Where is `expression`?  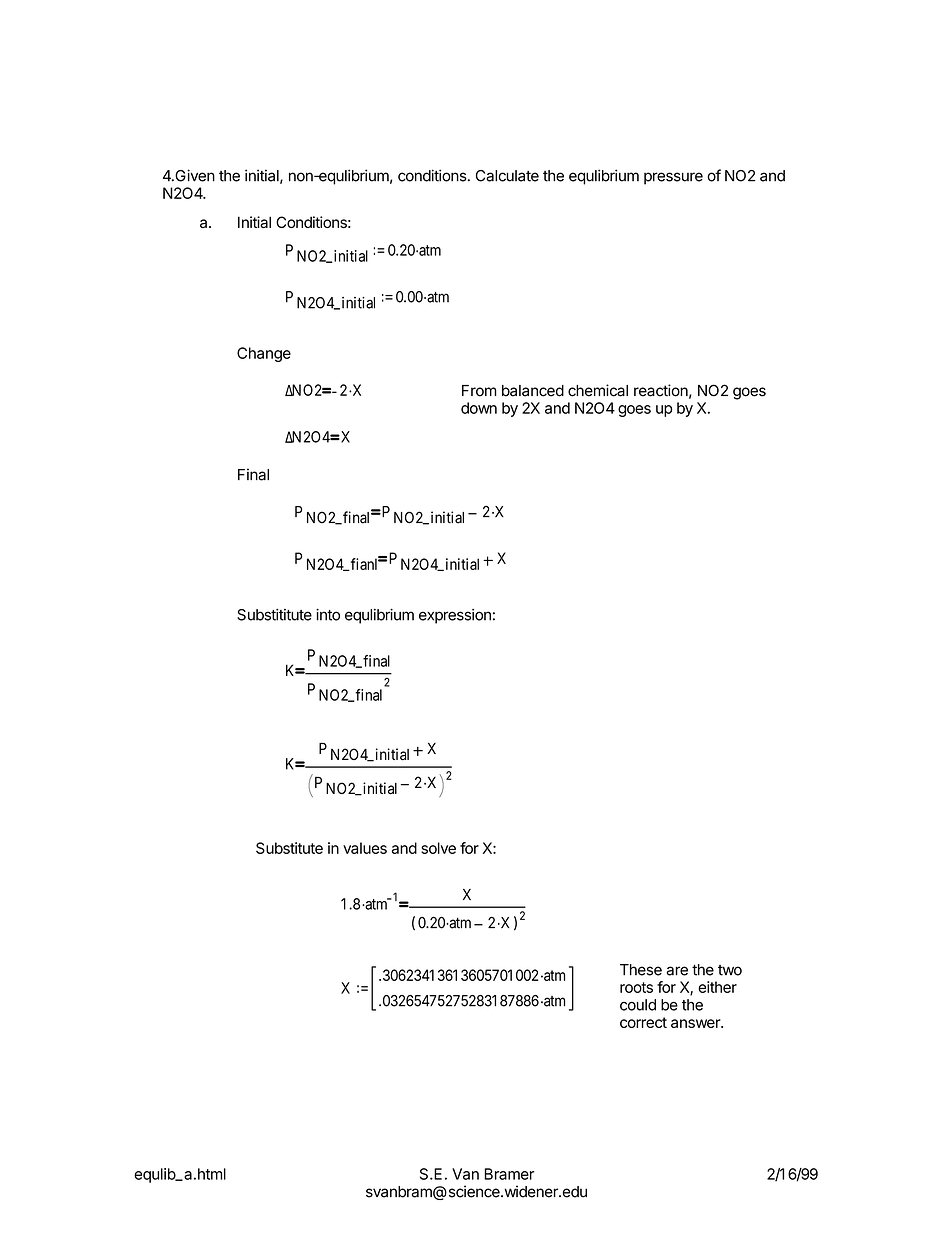
expression is located at coordinates (455, 616).
